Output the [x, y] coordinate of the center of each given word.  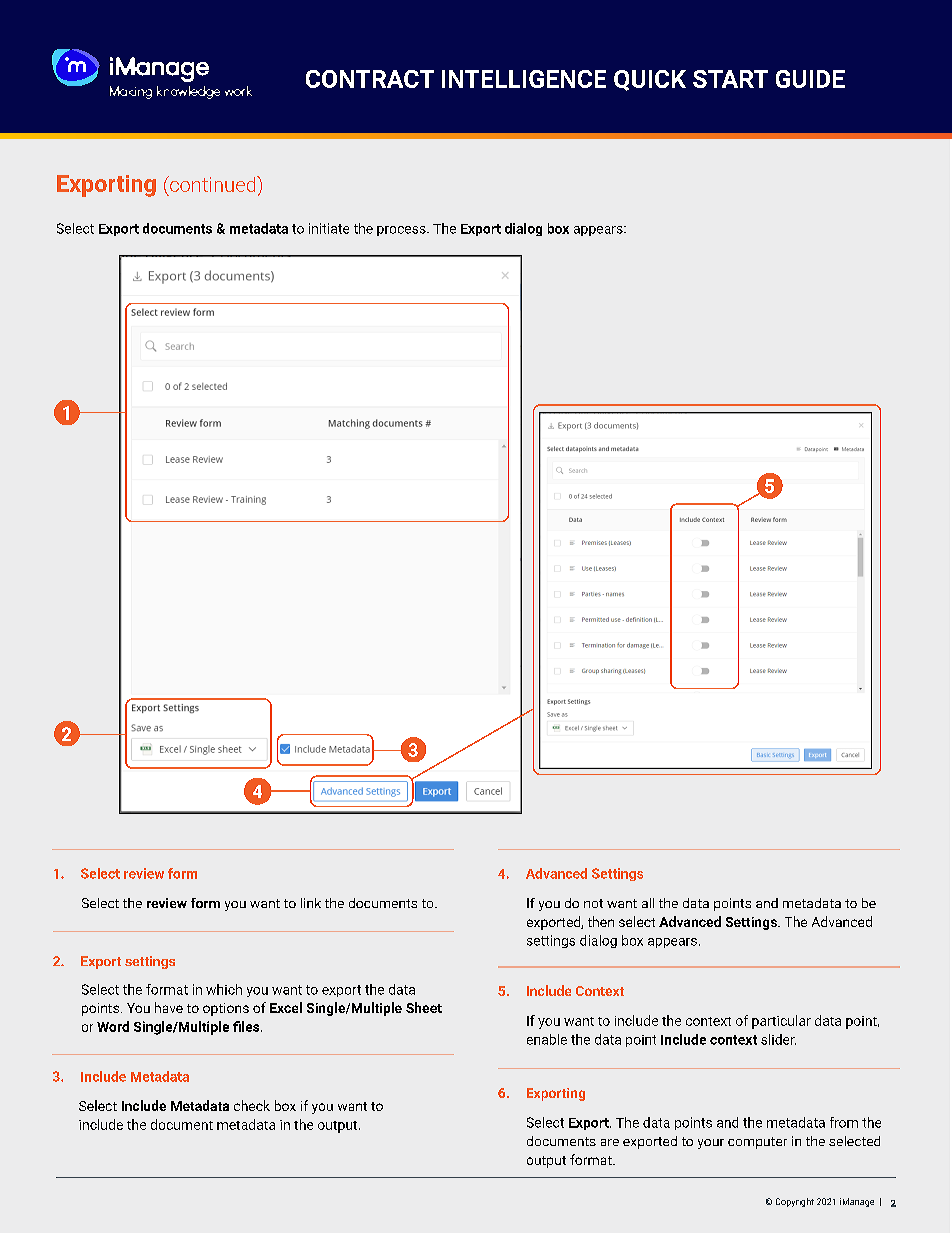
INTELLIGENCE [524, 79]
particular [781, 1022]
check [252, 1105]
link [311, 903]
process [402, 231]
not [593, 903]
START [730, 79]
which [224, 989]
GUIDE [810, 79]
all [648, 903]
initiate [329, 228]
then [601, 921]
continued [213, 184]
